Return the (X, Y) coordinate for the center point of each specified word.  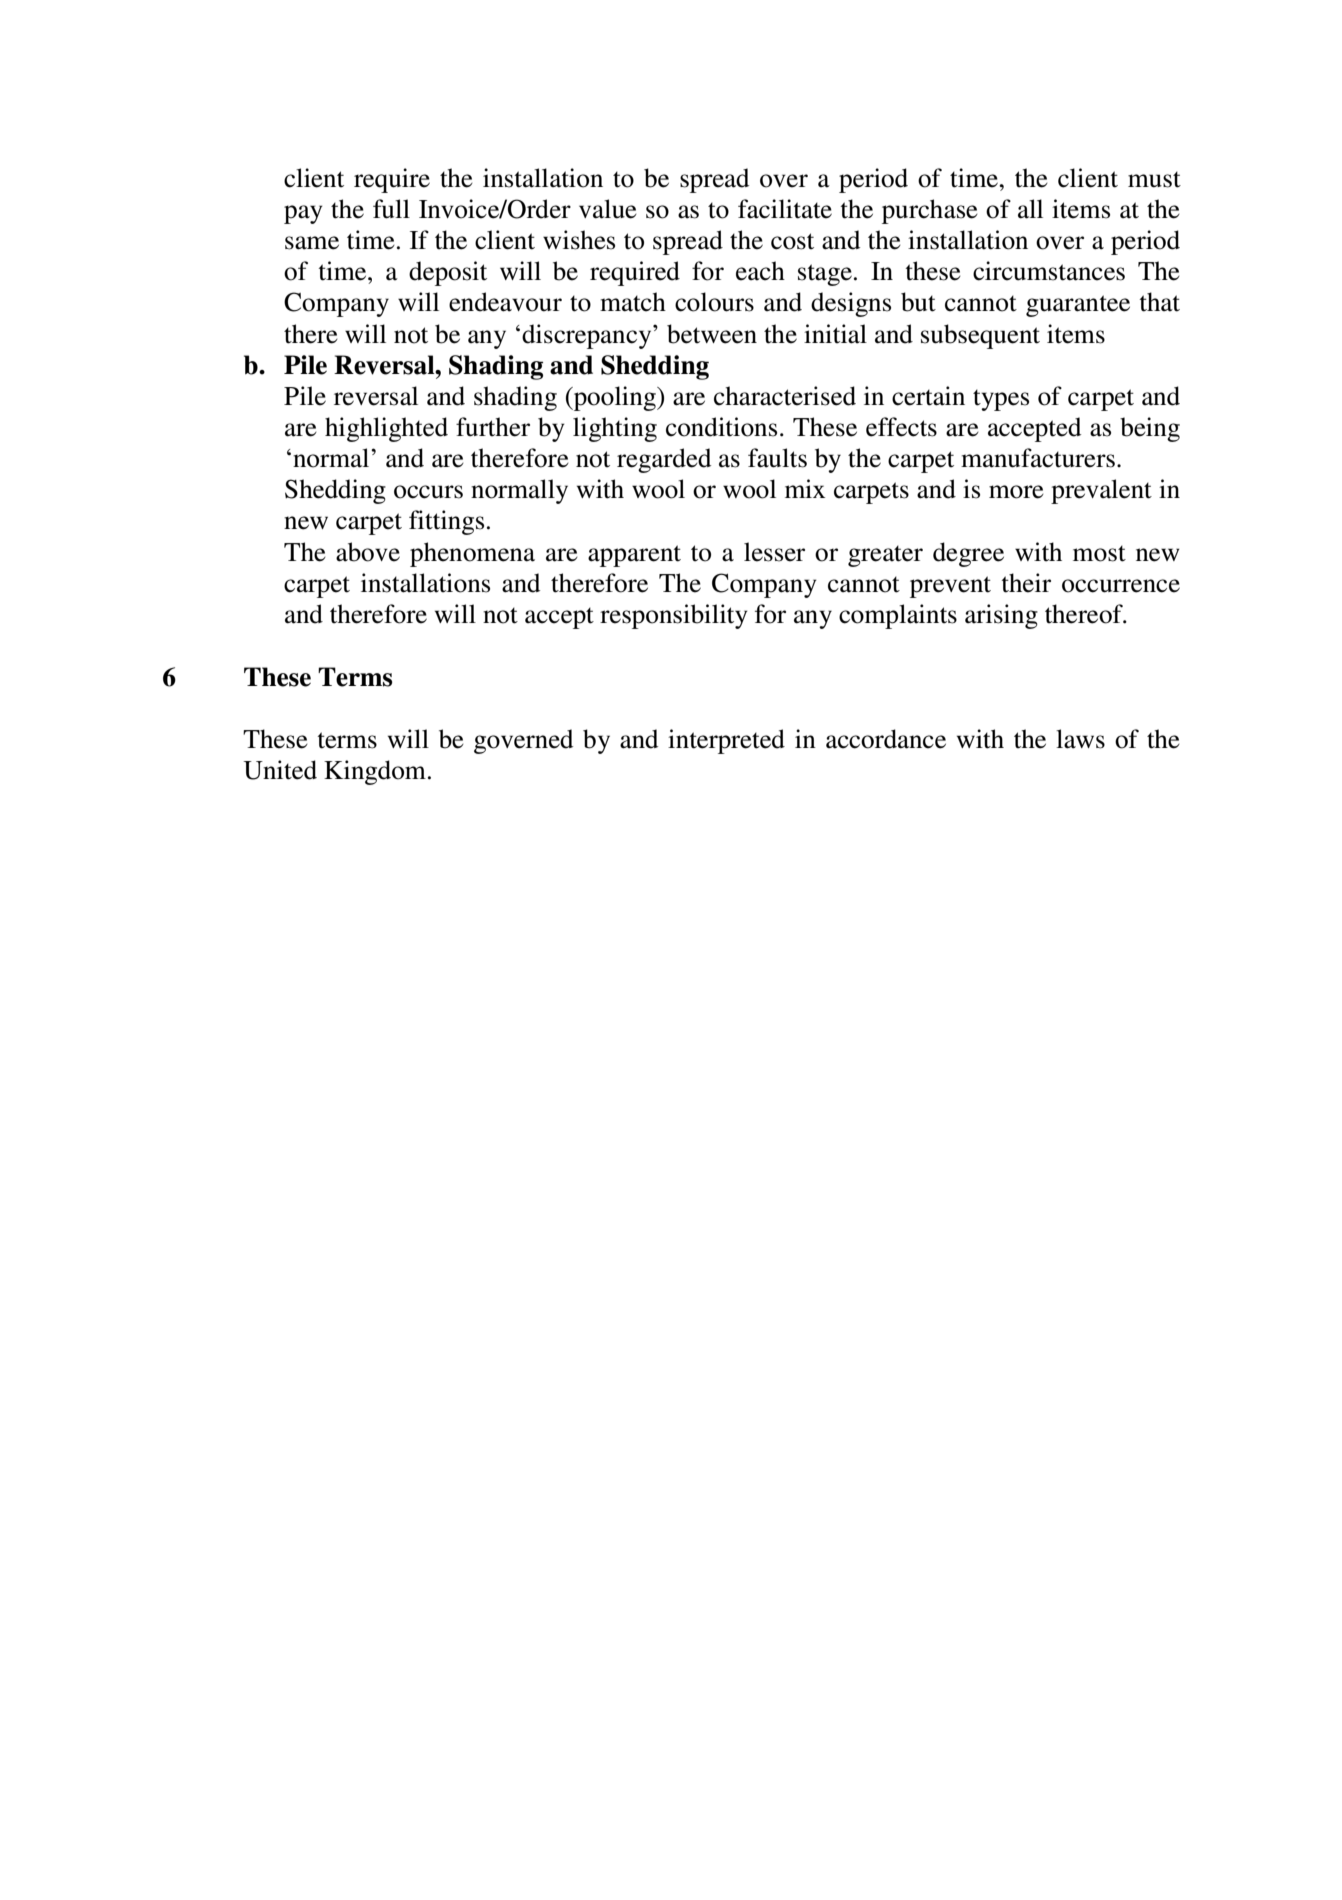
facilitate (785, 209)
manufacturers (1038, 458)
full (391, 209)
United (280, 770)
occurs (428, 492)
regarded (664, 460)
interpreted (726, 741)
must (1154, 180)
